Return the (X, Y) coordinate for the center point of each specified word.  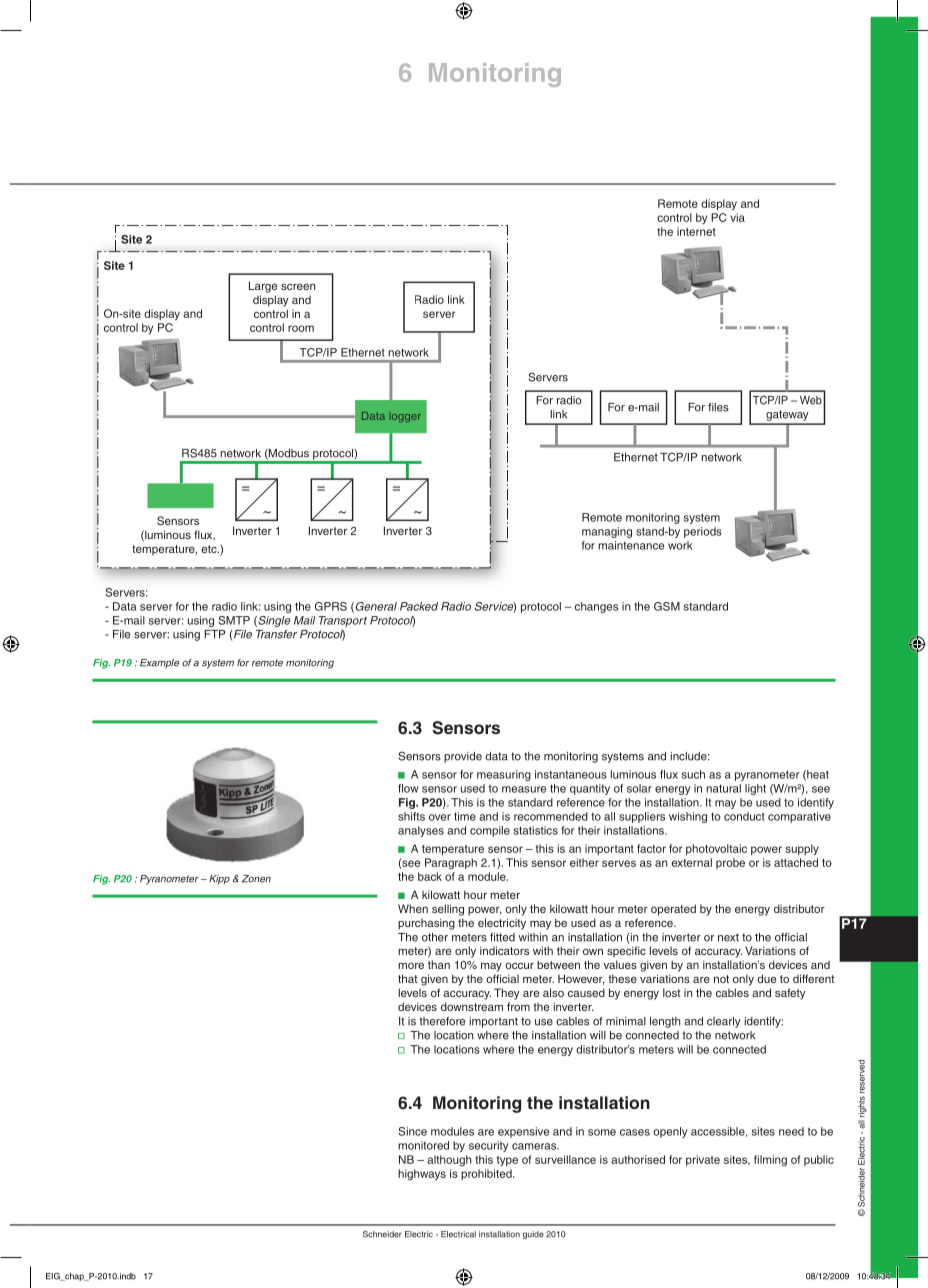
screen (298, 287)
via (737, 217)
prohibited (487, 1174)
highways (422, 1174)
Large (263, 287)
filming (770, 1160)
